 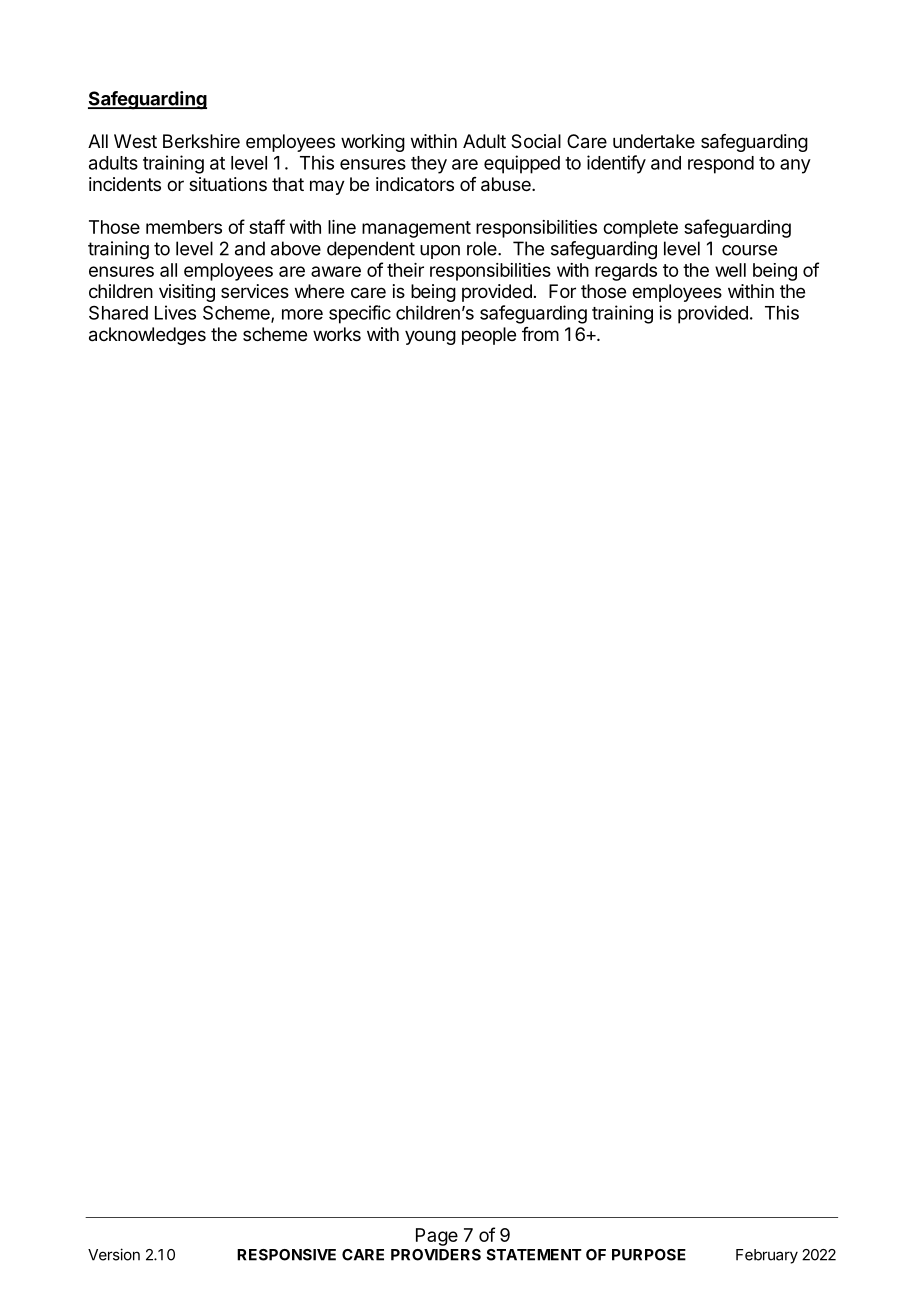 I want to click on acknowledges, so click(x=147, y=336).
